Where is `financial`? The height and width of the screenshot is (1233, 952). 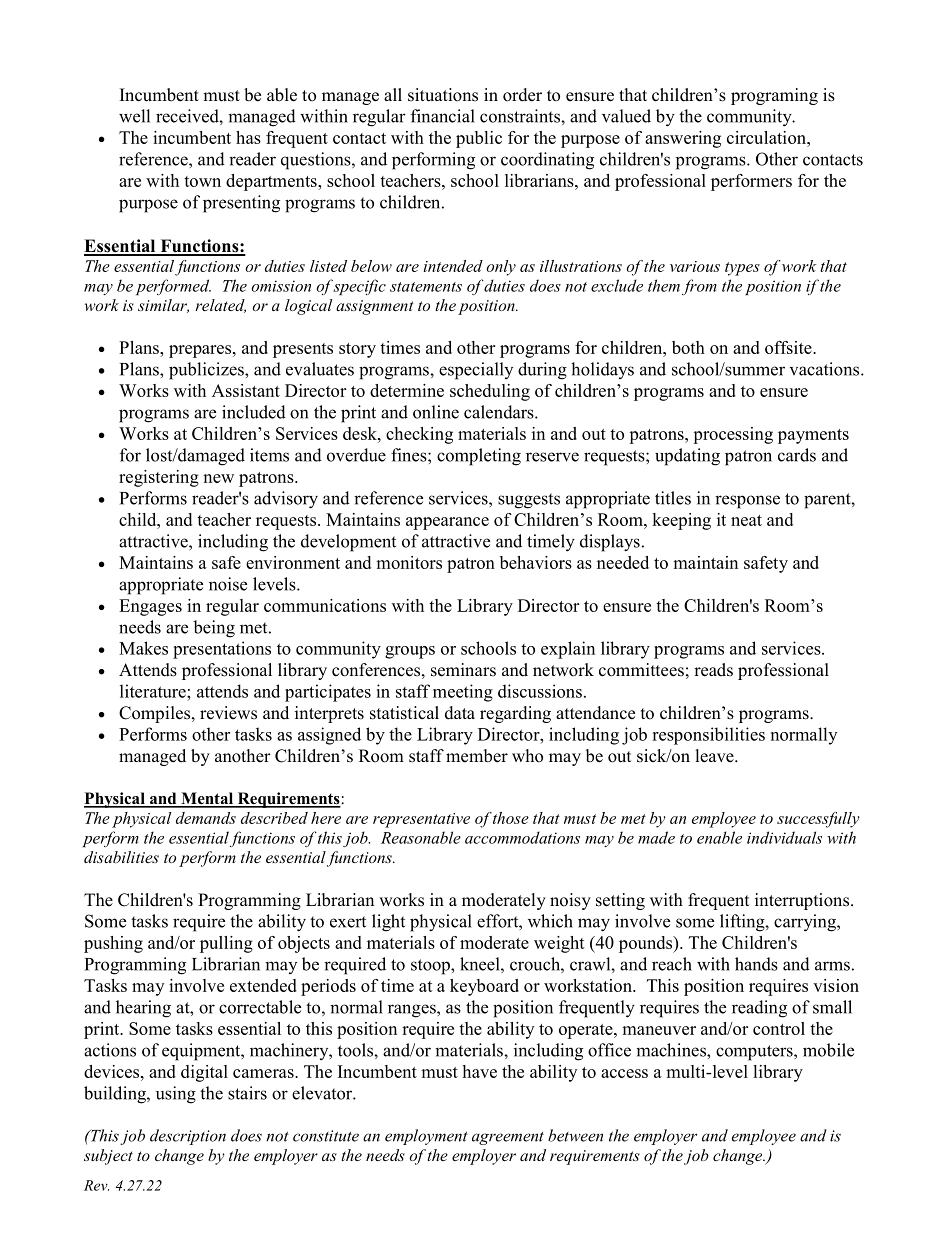 financial is located at coordinates (443, 116).
